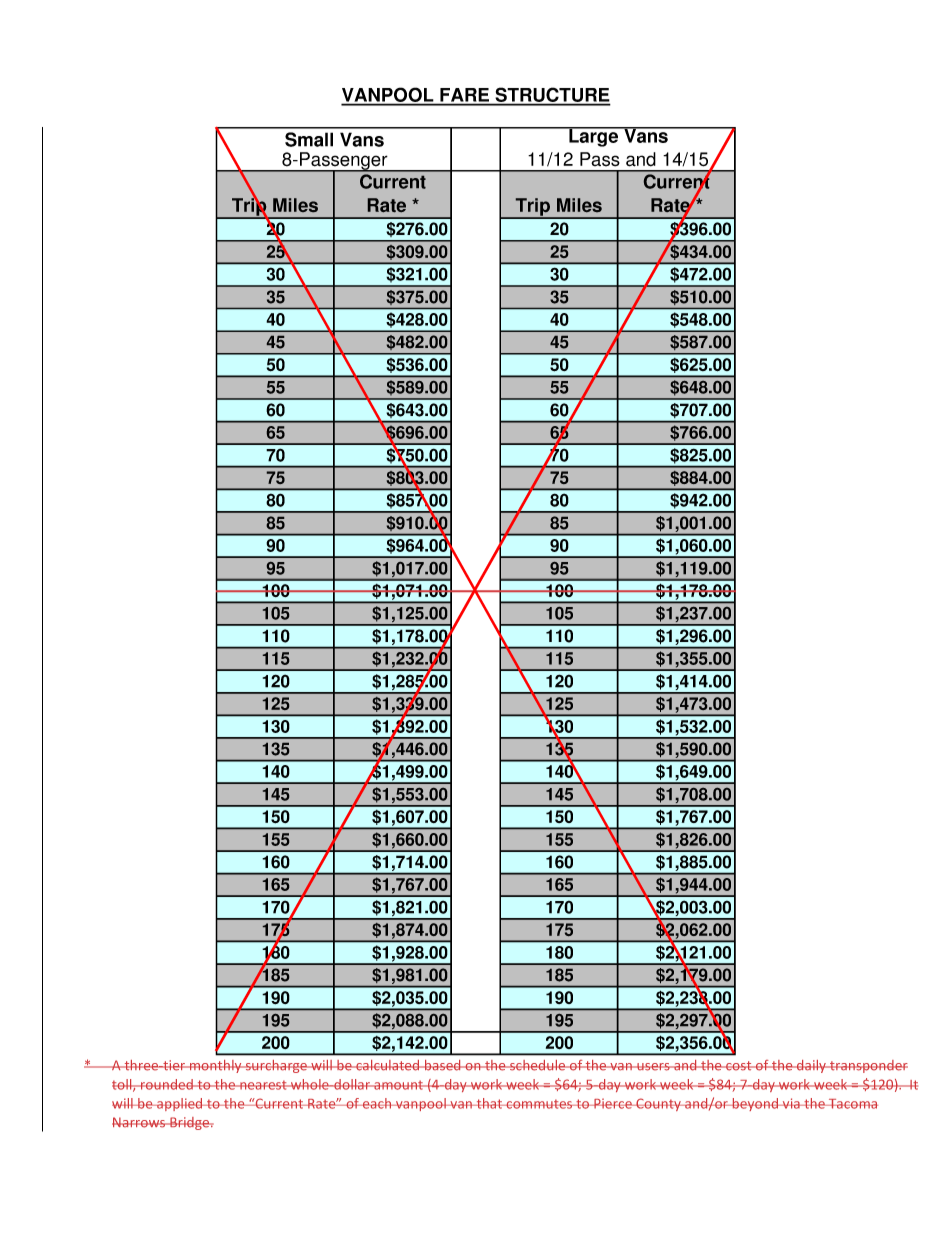 The height and width of the screenshot is (1233, 952). Describe the element at coordinates (490, 1103) in the screenshot. I see `that` at that location.
